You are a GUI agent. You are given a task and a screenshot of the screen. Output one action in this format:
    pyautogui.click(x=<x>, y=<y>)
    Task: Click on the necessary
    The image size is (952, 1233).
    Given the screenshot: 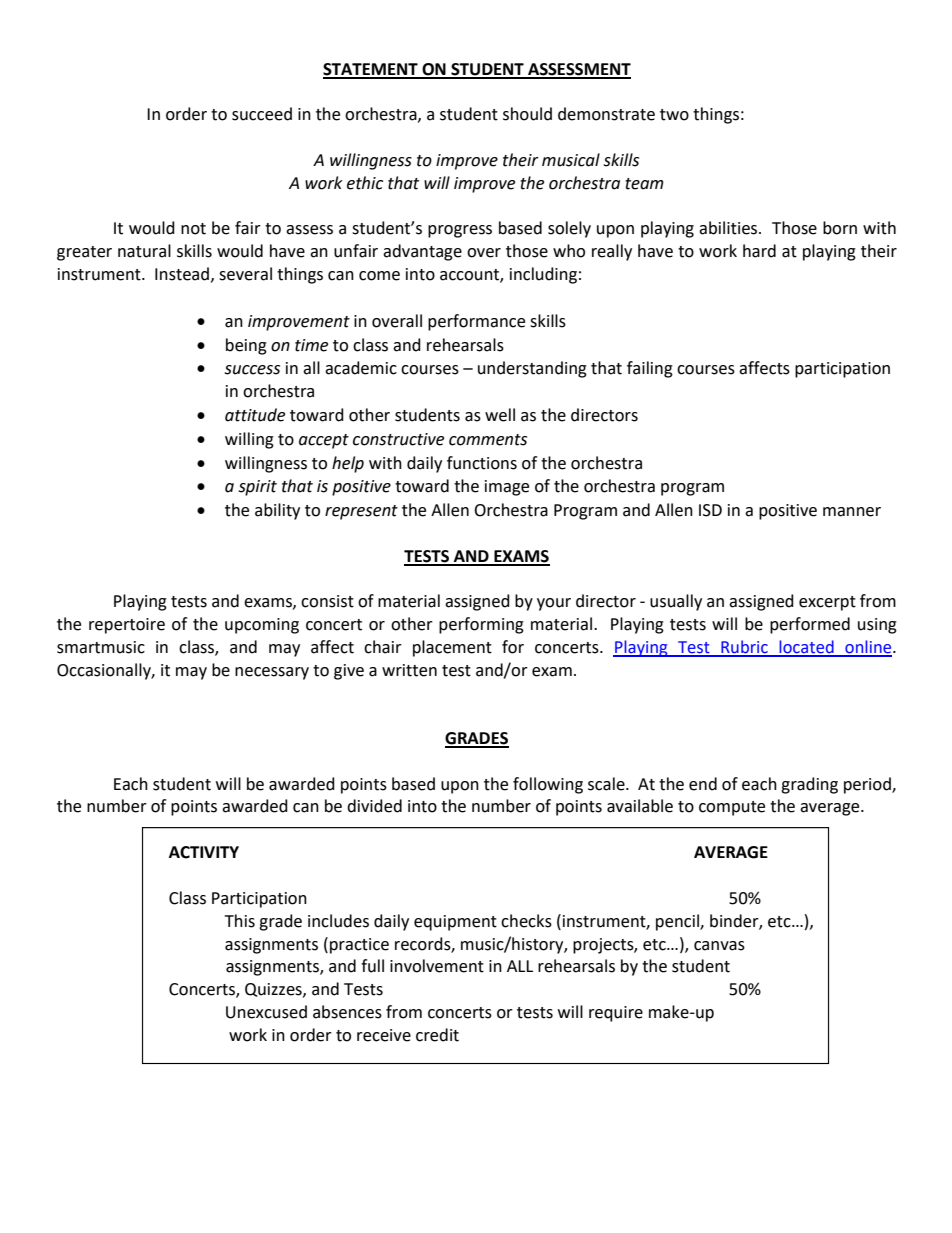 What is the action you would take?
    pyautogui.click(x=272, y=673)
